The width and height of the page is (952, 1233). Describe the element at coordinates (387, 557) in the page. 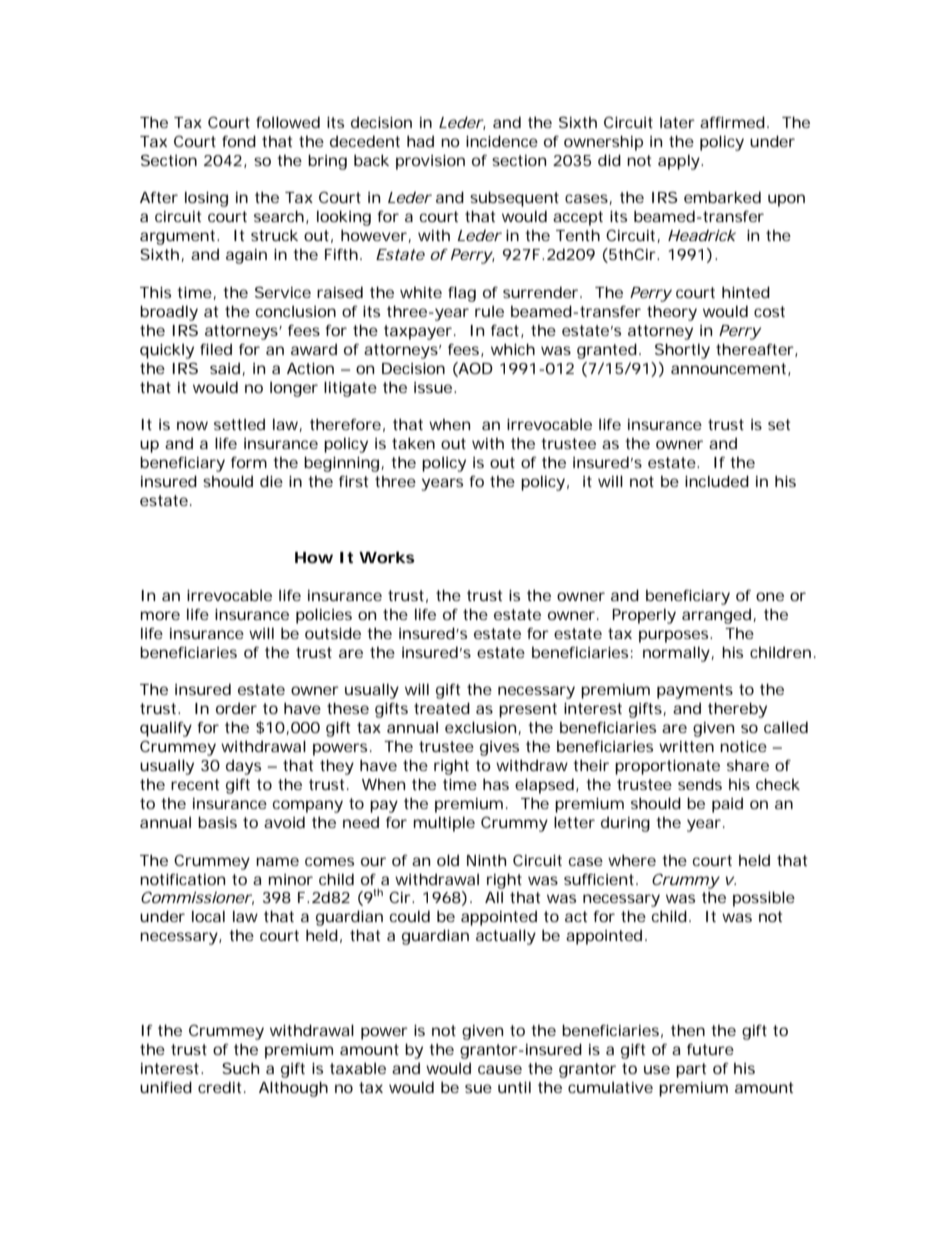

I see `Works` at that location.
